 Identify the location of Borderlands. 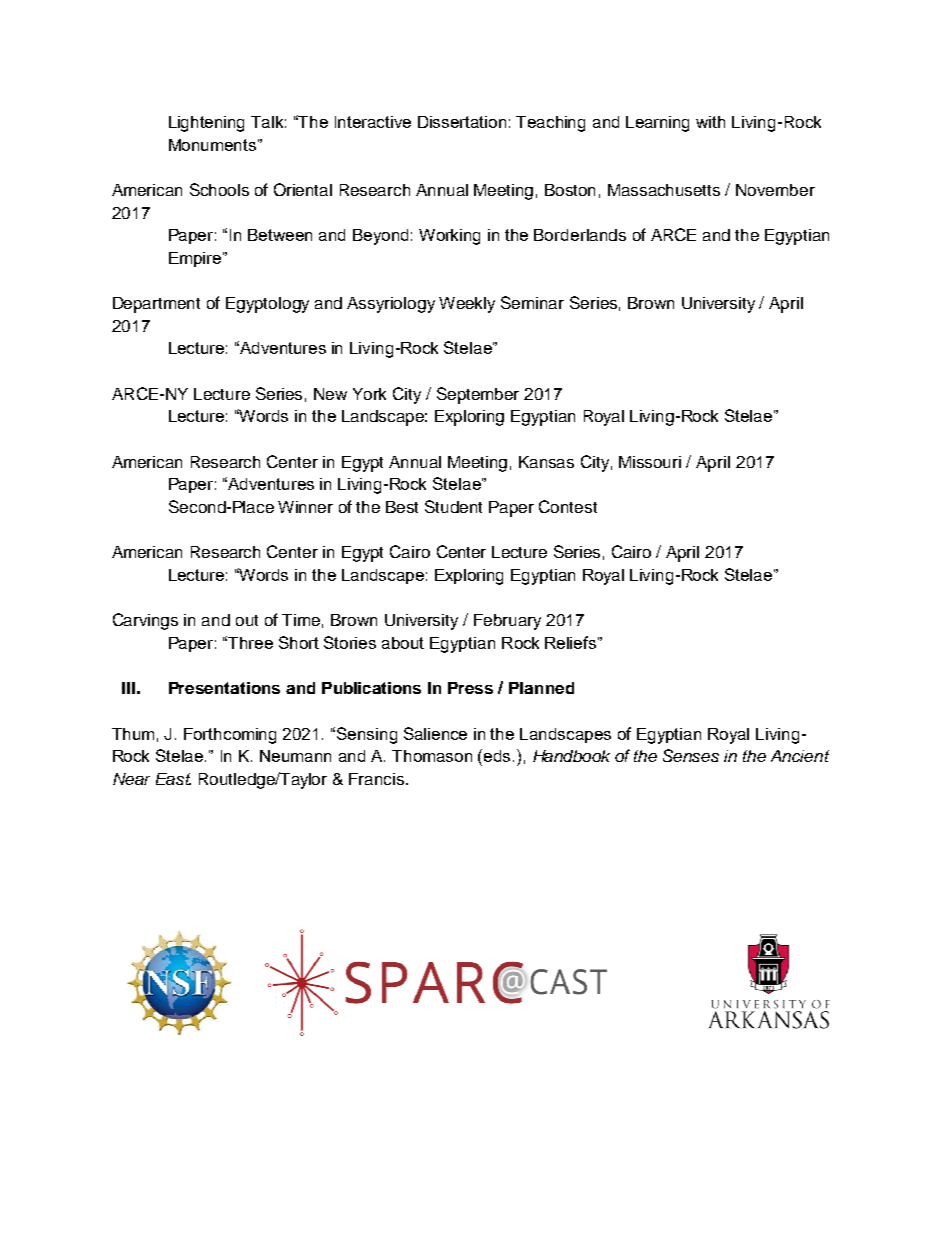
(580, 235).
